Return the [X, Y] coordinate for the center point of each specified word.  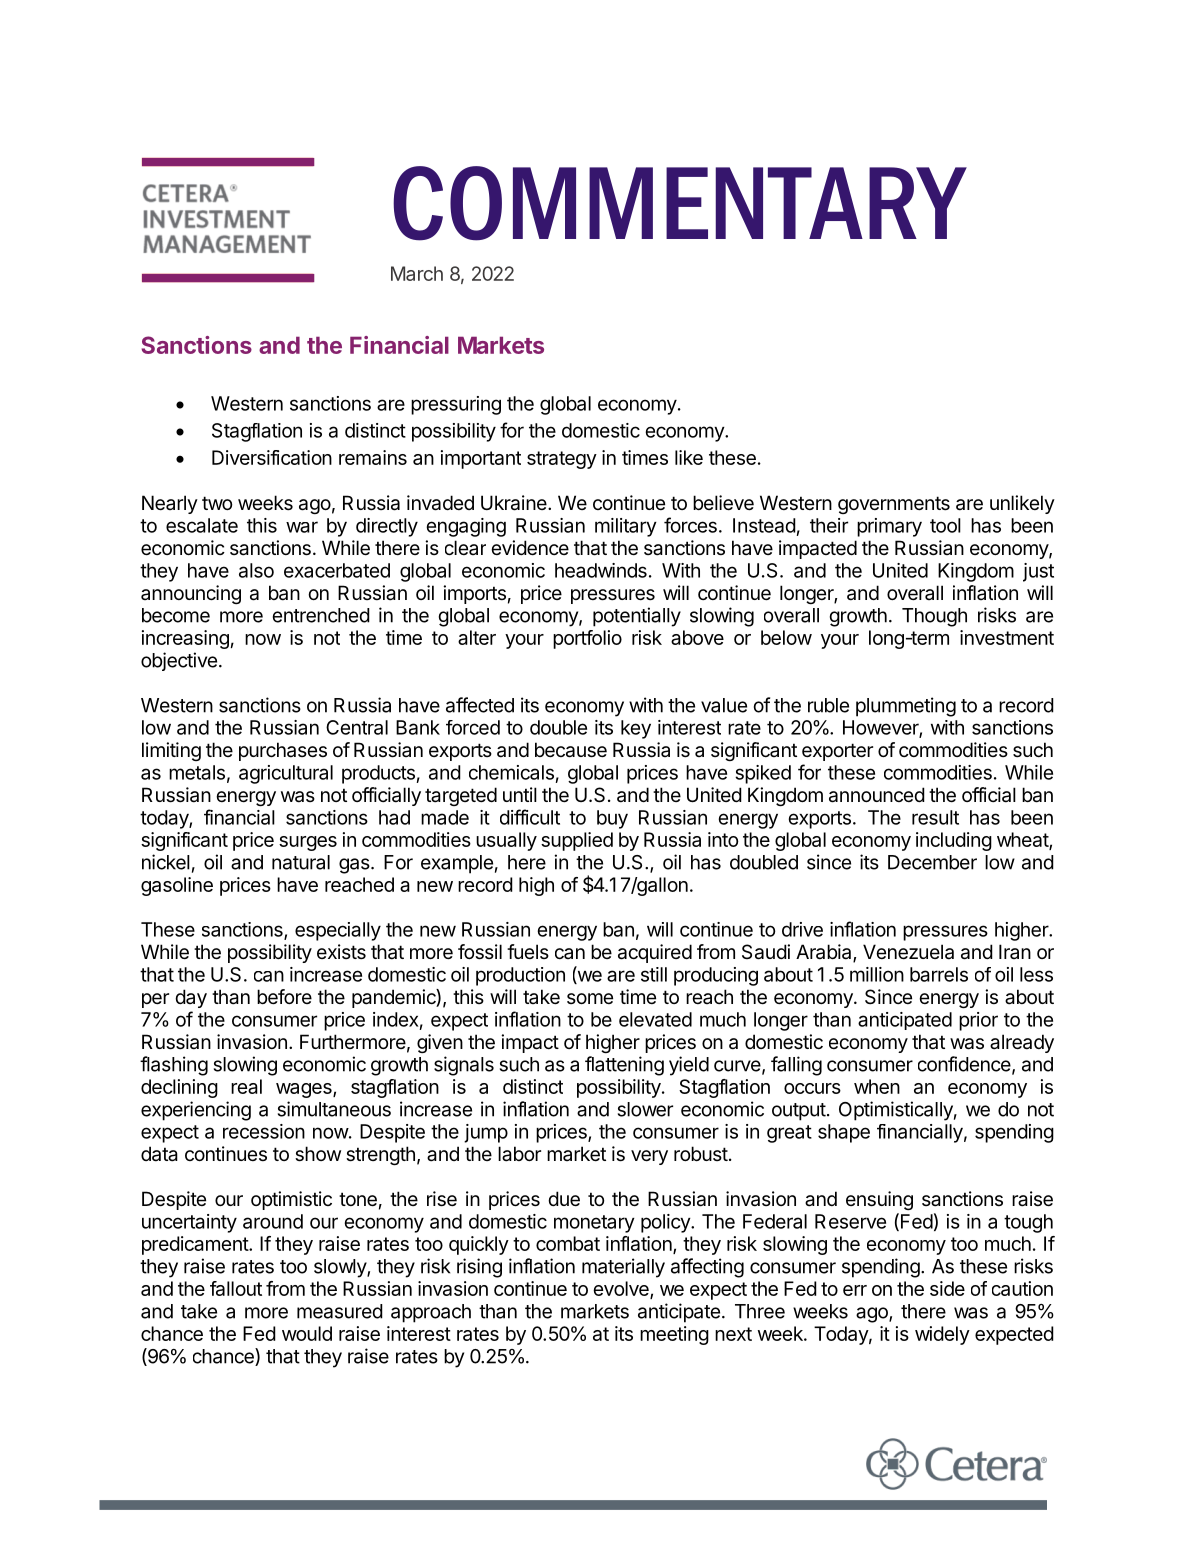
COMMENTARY [680, 203]
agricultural [286, 774]
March [417, 273]
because [571, 750]
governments [894, 505]
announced [877, 795]
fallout [236, 1288]
